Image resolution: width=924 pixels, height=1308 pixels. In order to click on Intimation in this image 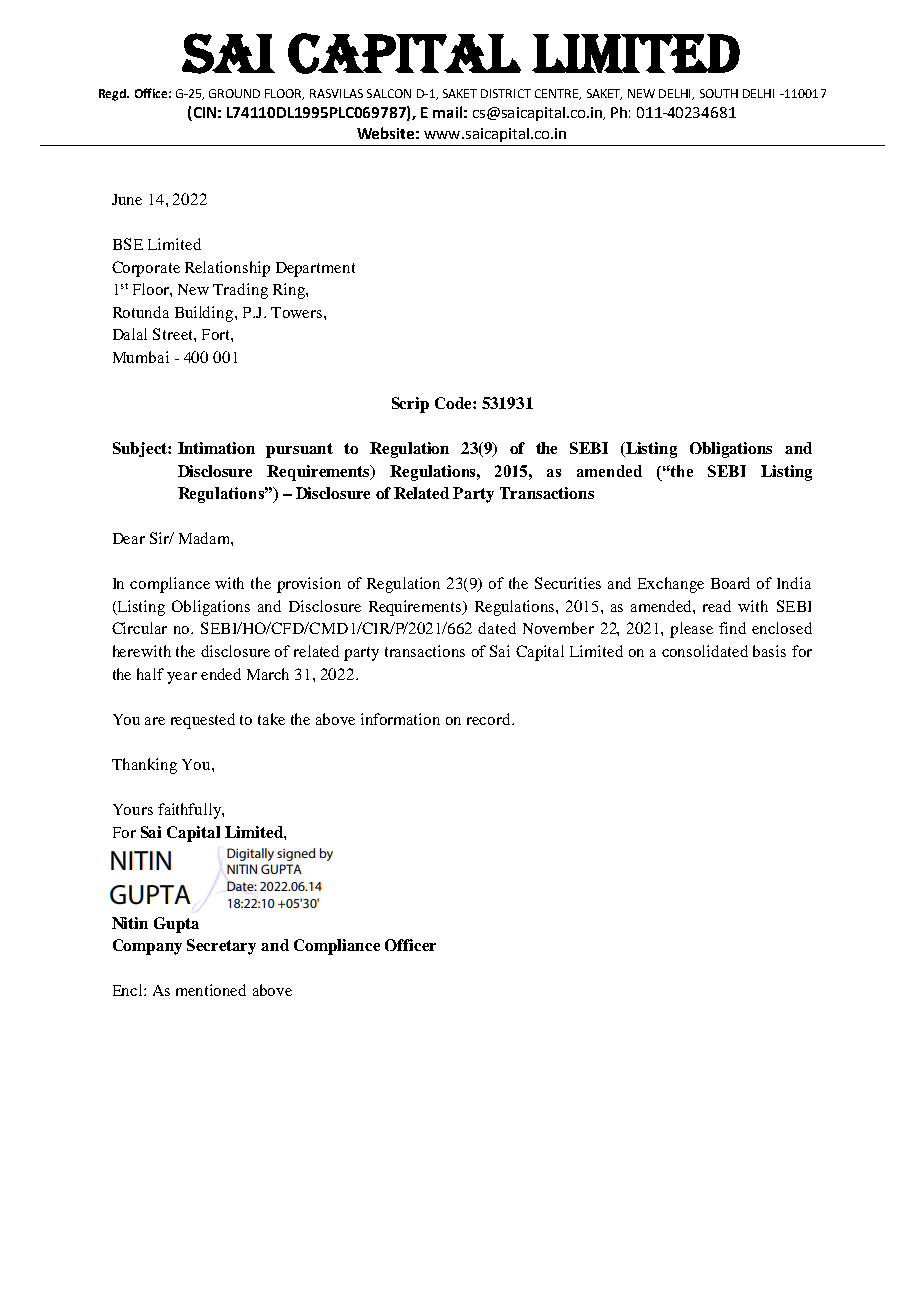, I will do `click(216, 448)`.
